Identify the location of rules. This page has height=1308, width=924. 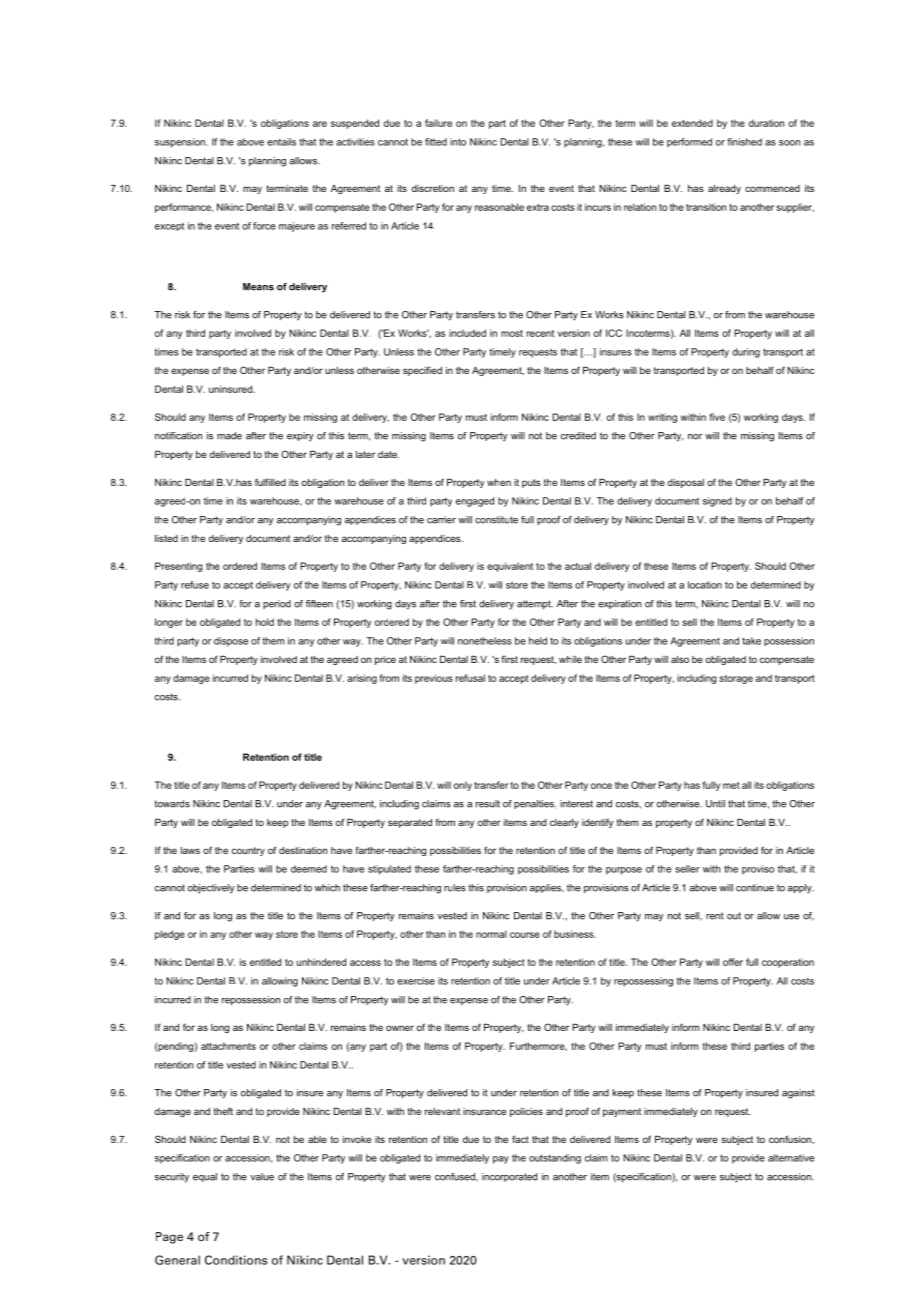
(455, 888).
